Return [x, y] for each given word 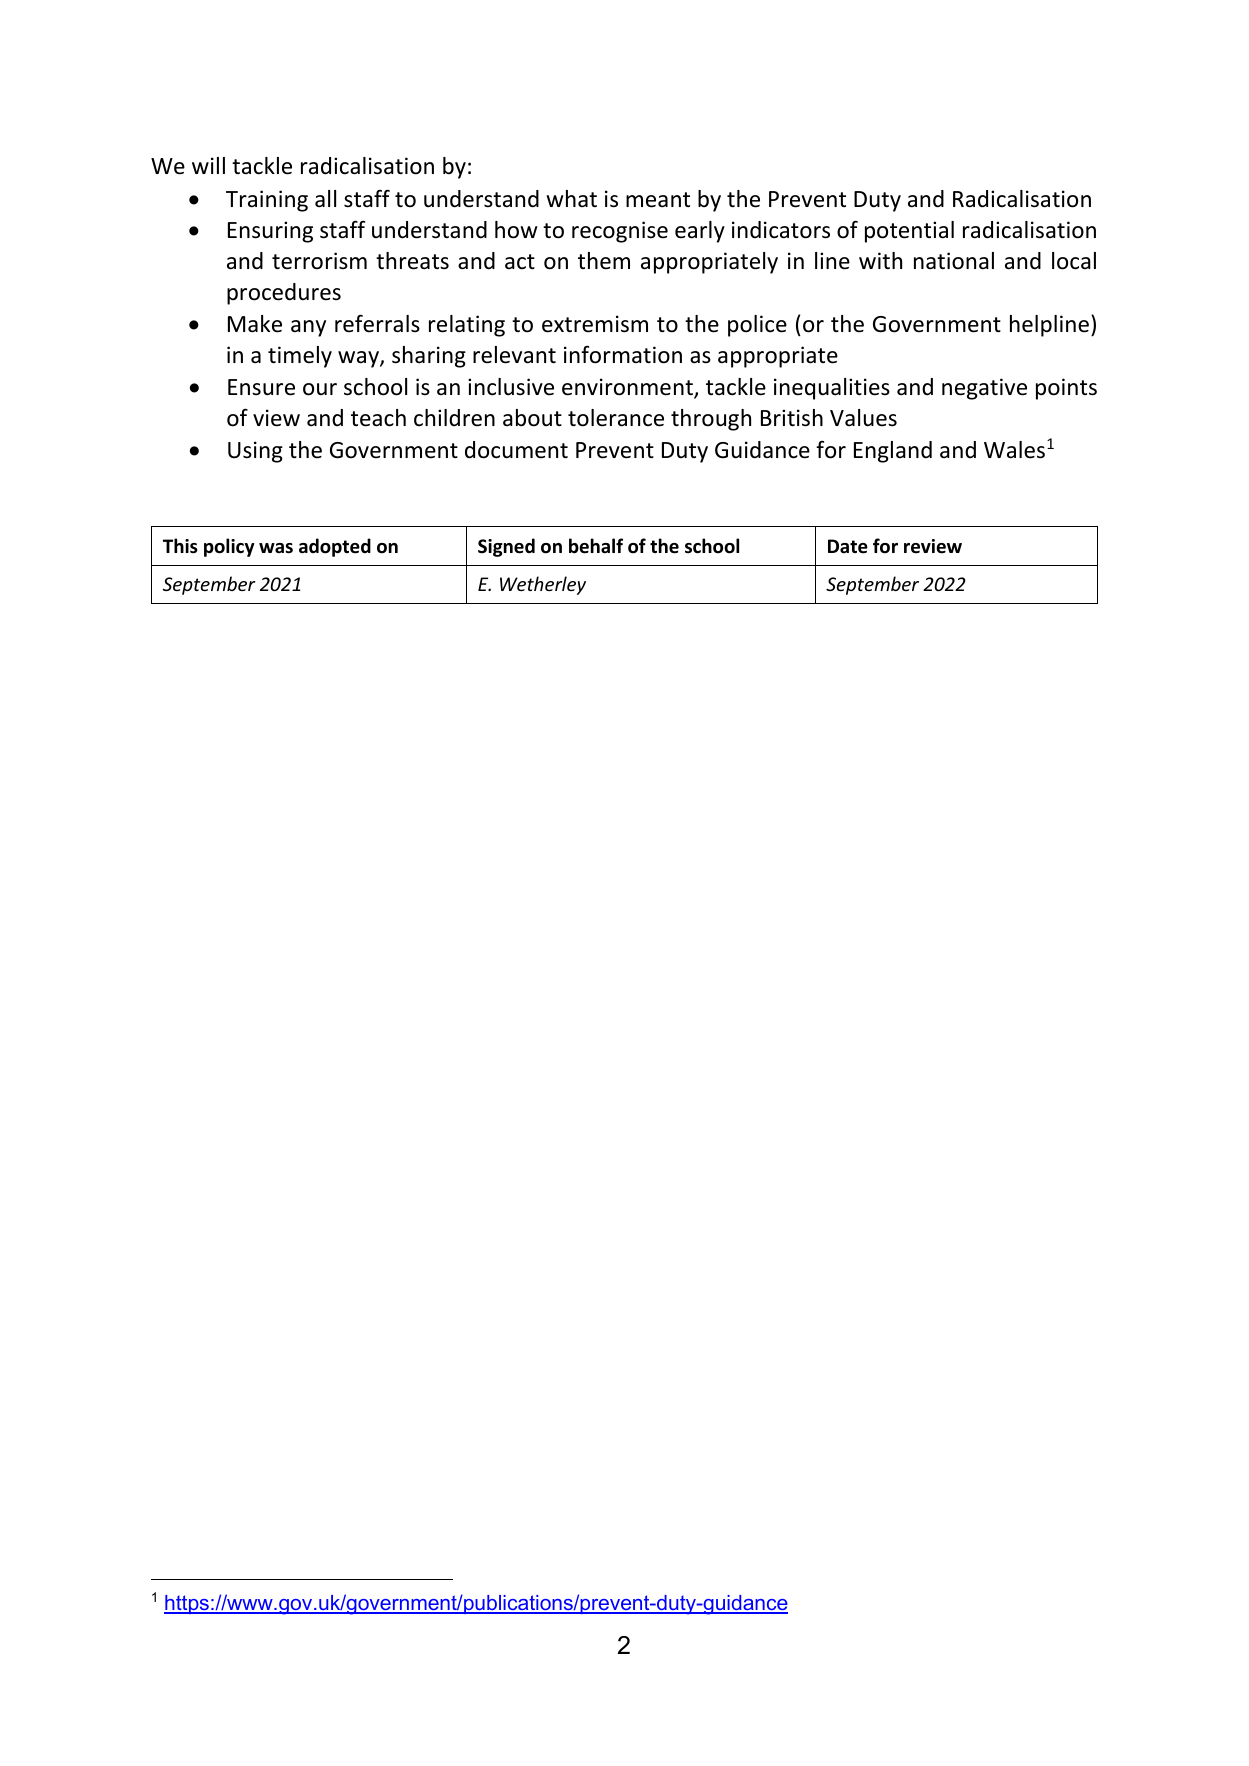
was [276, 548]
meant [658, 200]
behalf [596, 546]
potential [909, 232]
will [208, 165]
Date [848, 546]
